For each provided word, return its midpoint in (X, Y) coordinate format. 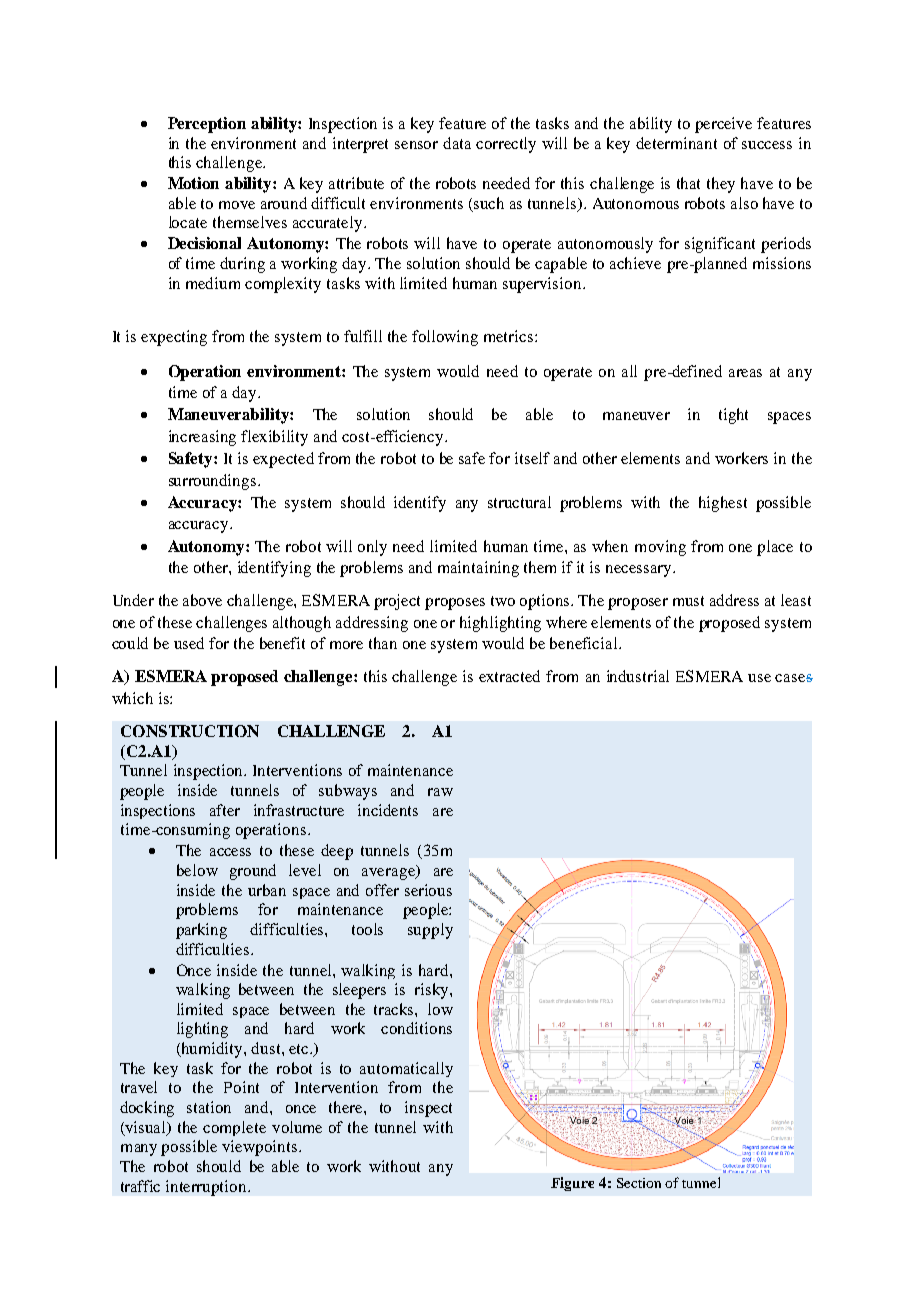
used (189, 643)
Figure (572, 1184)
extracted (509, 676)
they (721, 185)
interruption (207, 1188)
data (457, 143)
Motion (193, 183)
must (688, 601)
